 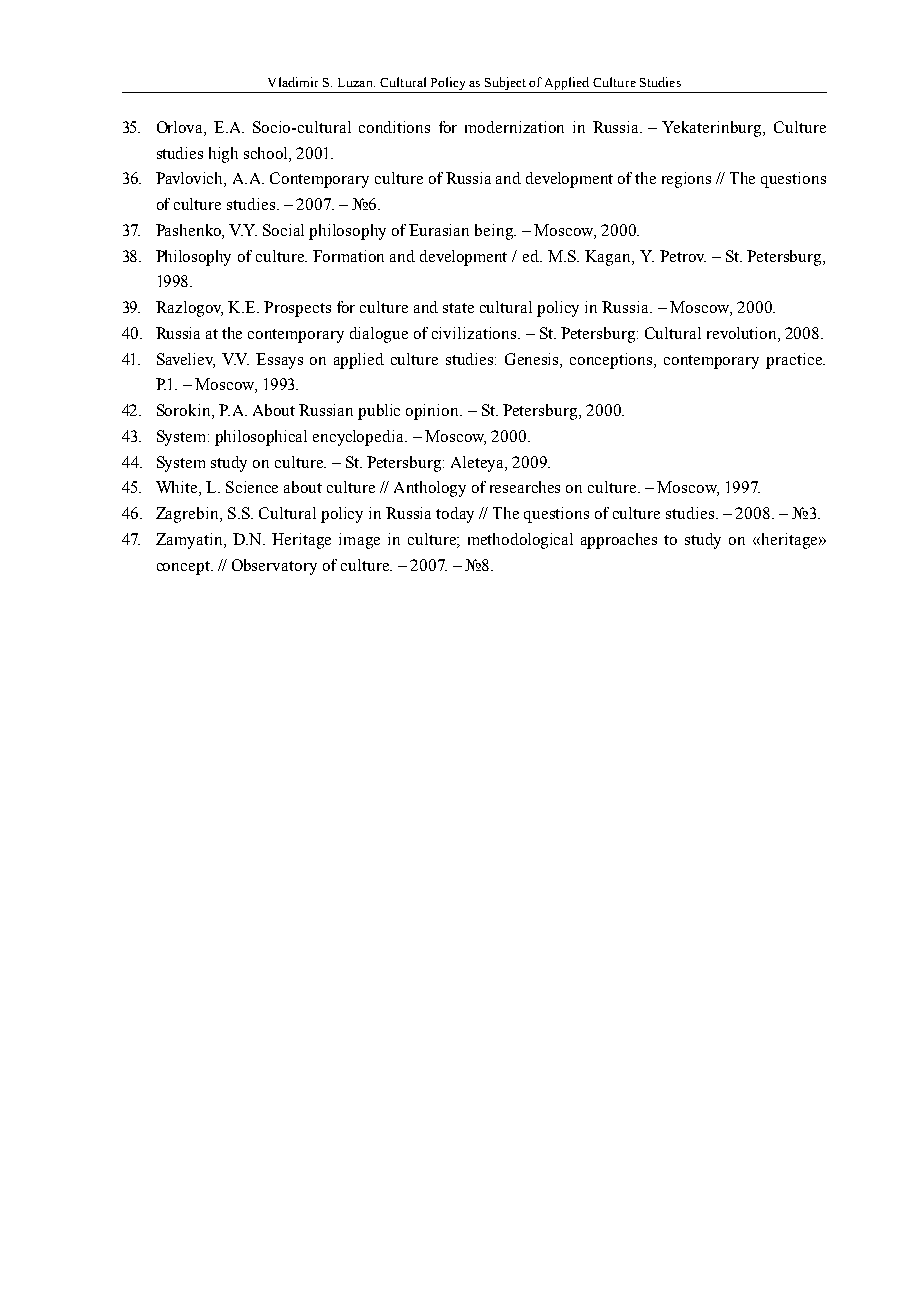 I want to click on regions, so click(x=686, y=180).
